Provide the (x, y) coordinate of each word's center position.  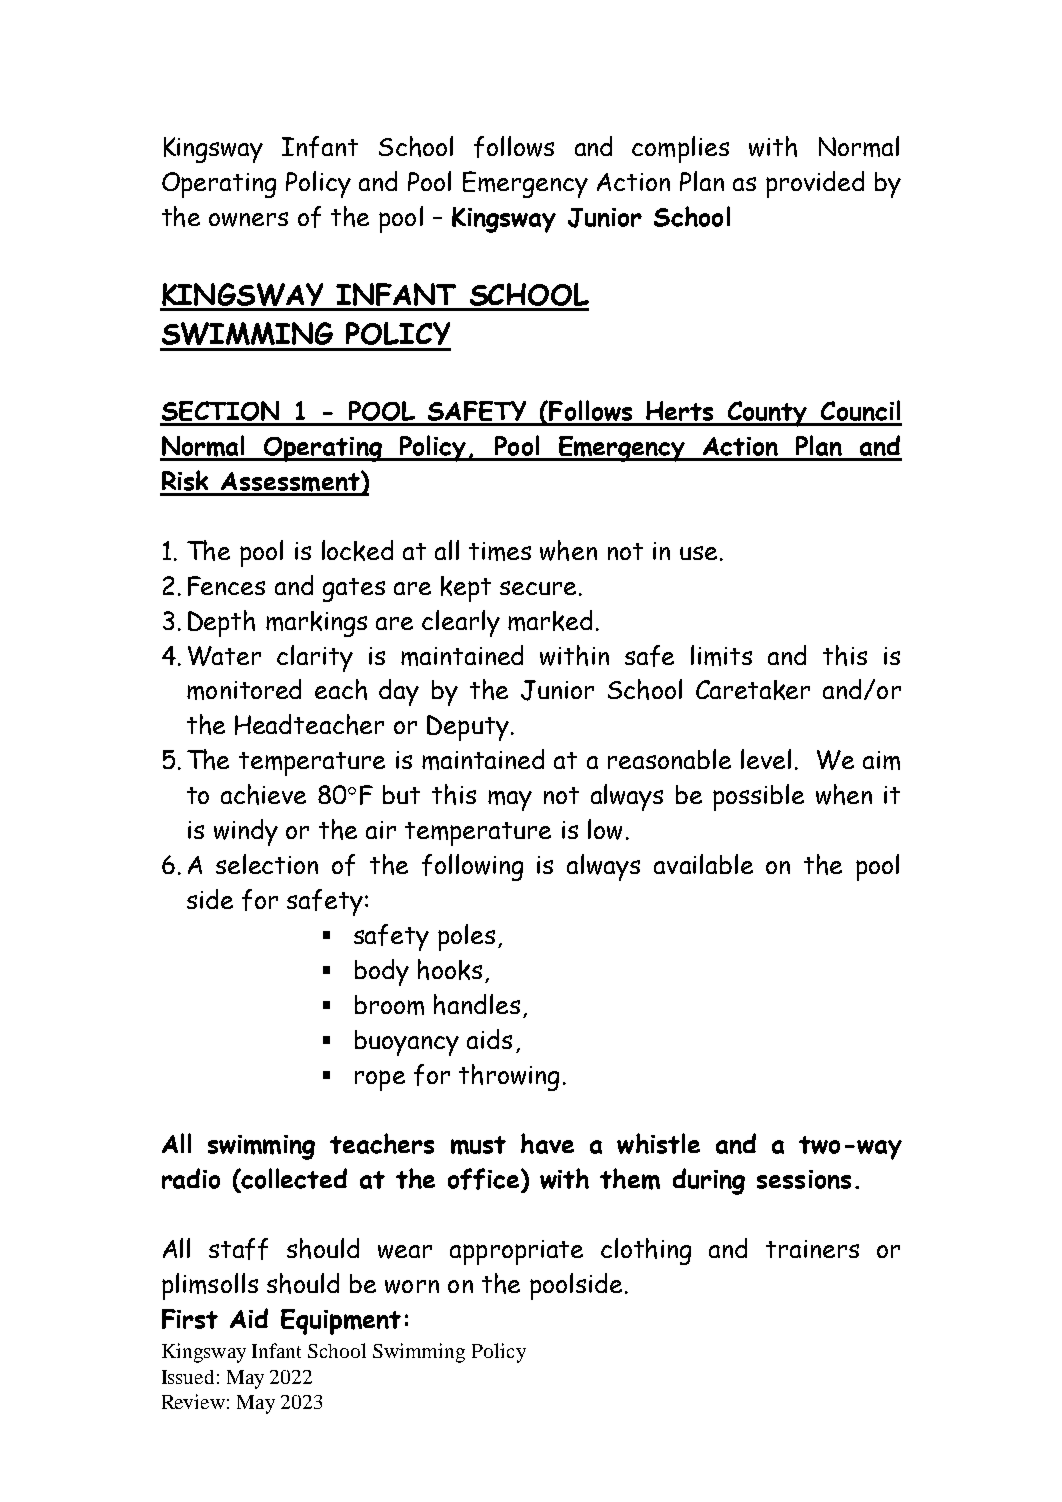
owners (248, 219)
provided (815, 184)
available (703, 864)
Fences (226, 586)
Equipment (341, 1322)
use (698, 553)
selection (267, 864)
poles (466, 937)
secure (538, 588)
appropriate (516, 1252)
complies (680, 149)
